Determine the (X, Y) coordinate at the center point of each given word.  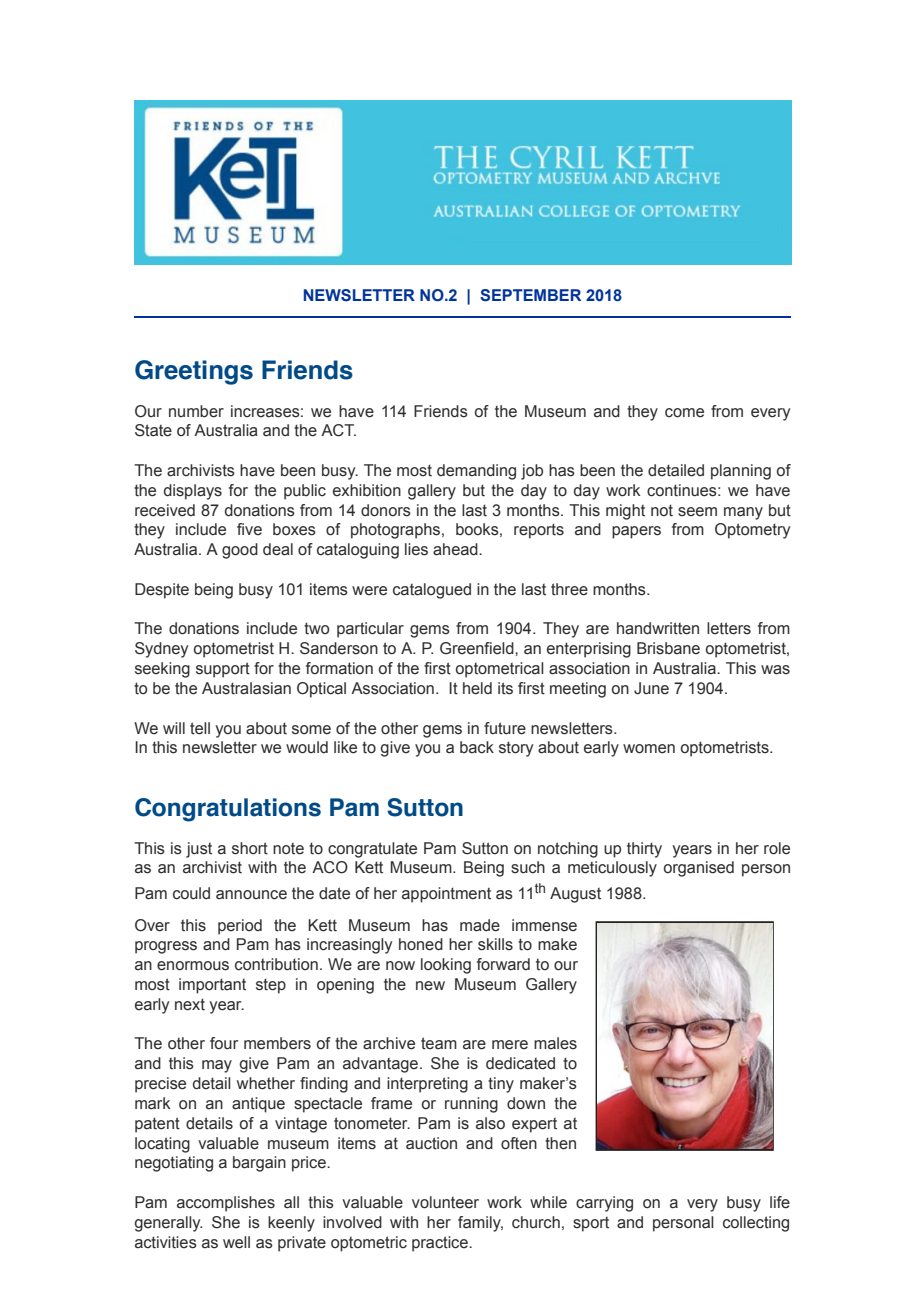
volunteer (445, 1202)
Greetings (194, 372)
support (223, 670)
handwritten (658, 628)
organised (699, 869)
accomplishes (226, 1204)
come (684, 413)
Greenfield (478, 648)
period (240, 927)
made (480, 925)
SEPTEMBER (530, 295)
